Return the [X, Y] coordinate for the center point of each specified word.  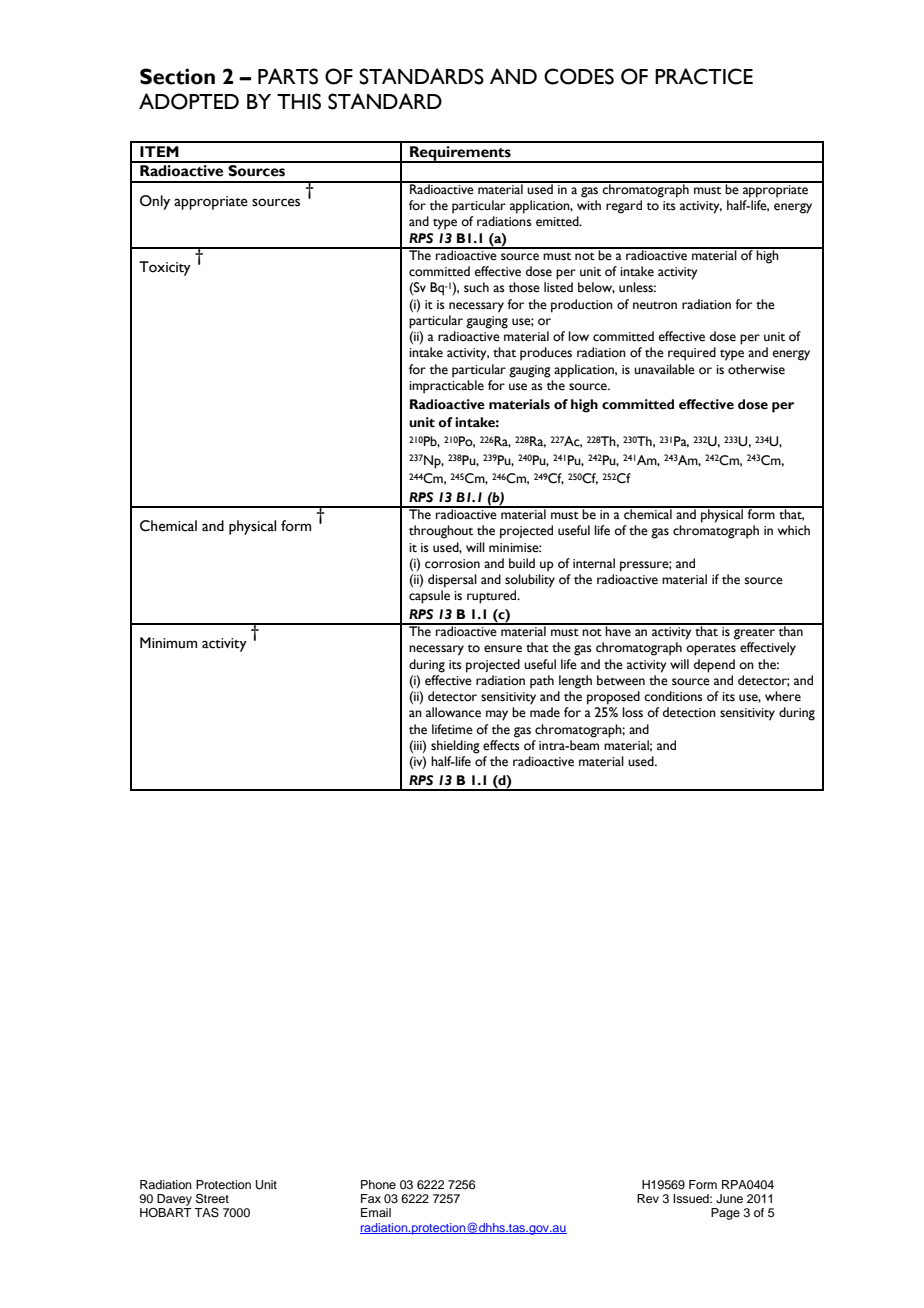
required [692, 354]
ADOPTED [189, 101]
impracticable [446, 387]
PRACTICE [704, 76]
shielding [455, 747]
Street [212, 1199]
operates [711, 650]
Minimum [168, 643]
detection [689, 712]
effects [501, 745]
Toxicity [165, 268]
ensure [503, 649]
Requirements [460, 154]
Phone [378, 1184]
